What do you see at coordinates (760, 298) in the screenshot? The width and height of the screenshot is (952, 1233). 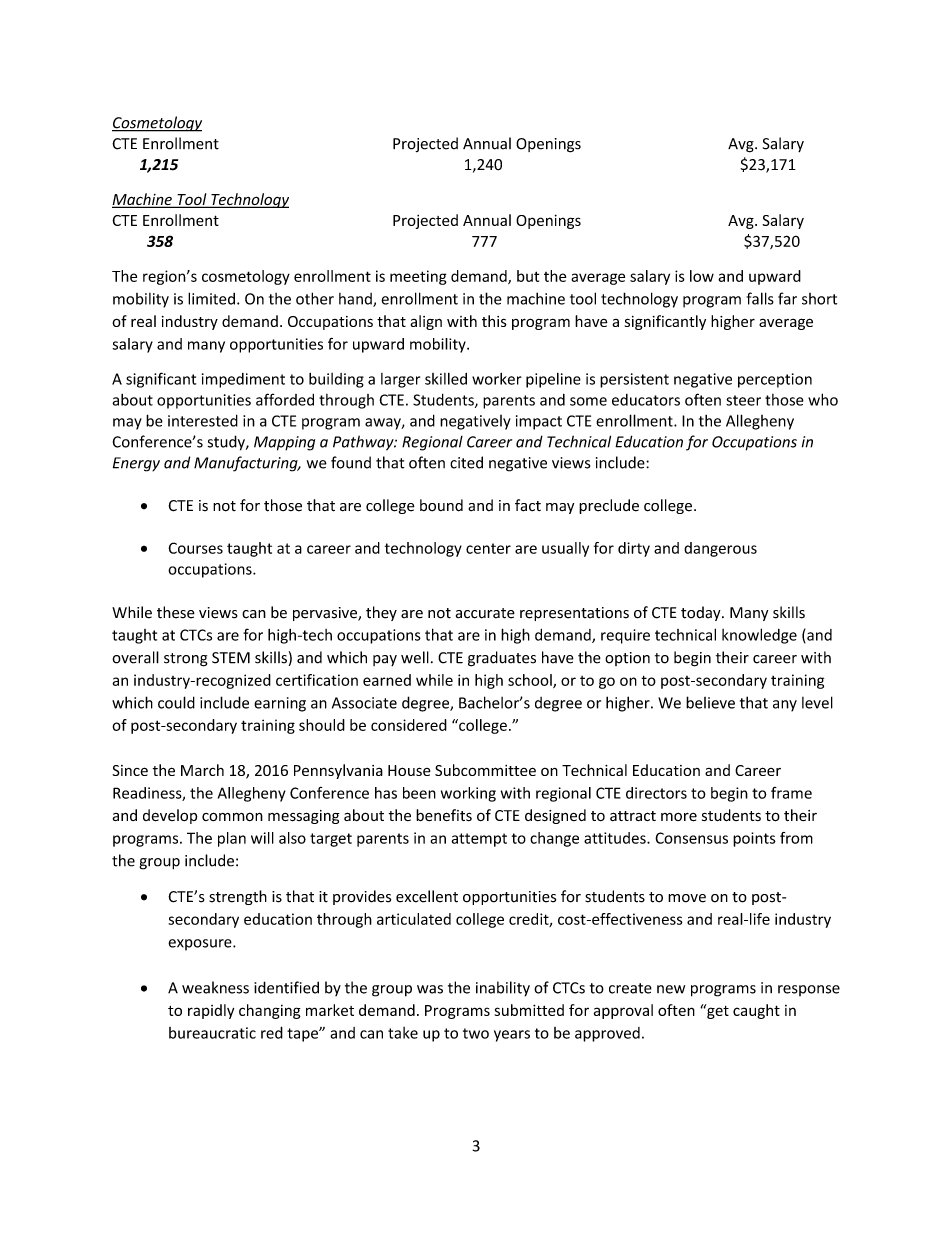 I see `falls` at bounding box center [760, 298].
